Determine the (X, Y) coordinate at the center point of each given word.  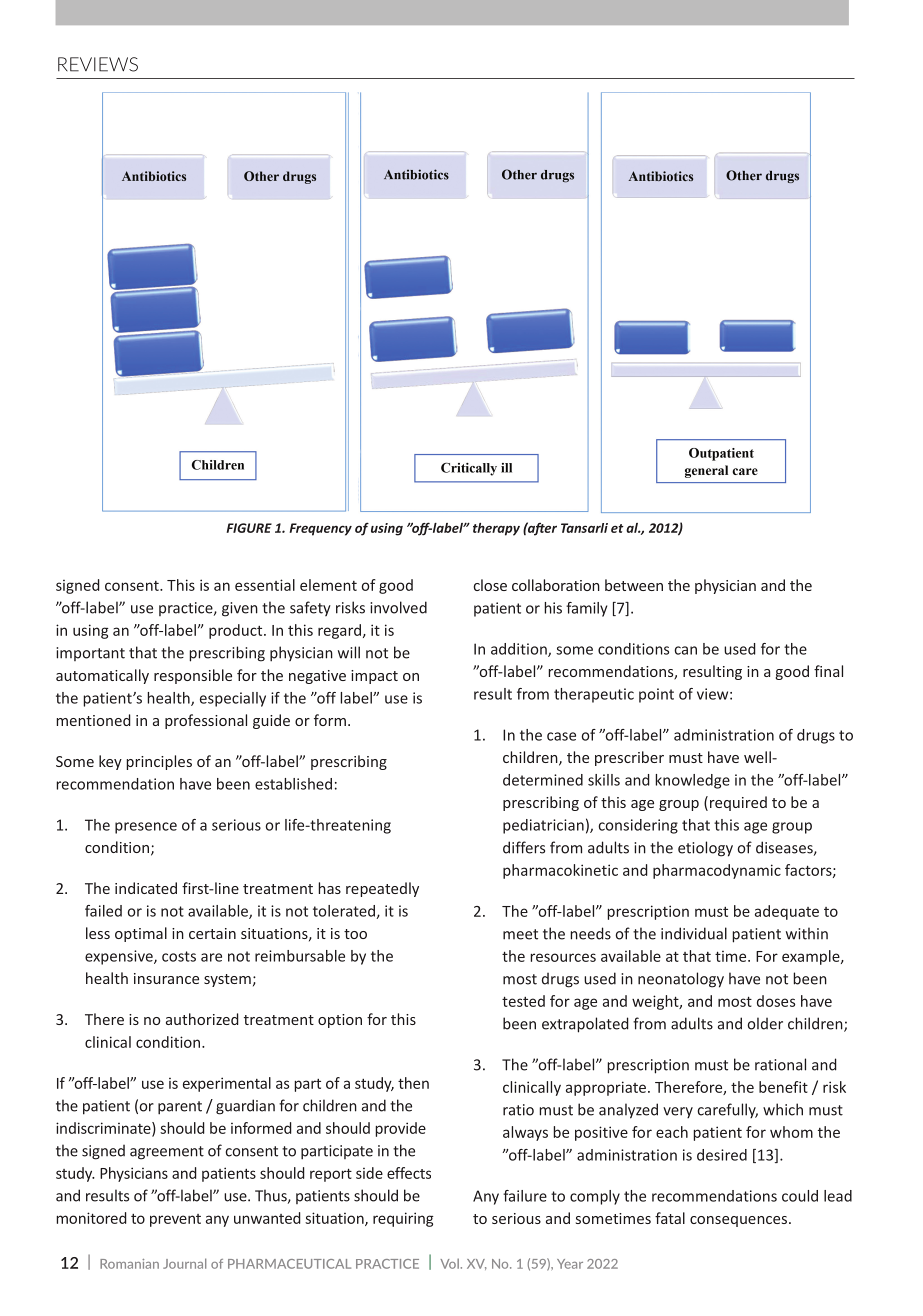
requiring (403, 1219)
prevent (175, 1220)
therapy (496, 529)
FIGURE (249, 528)
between (634, 585)
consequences (740, 1221)
